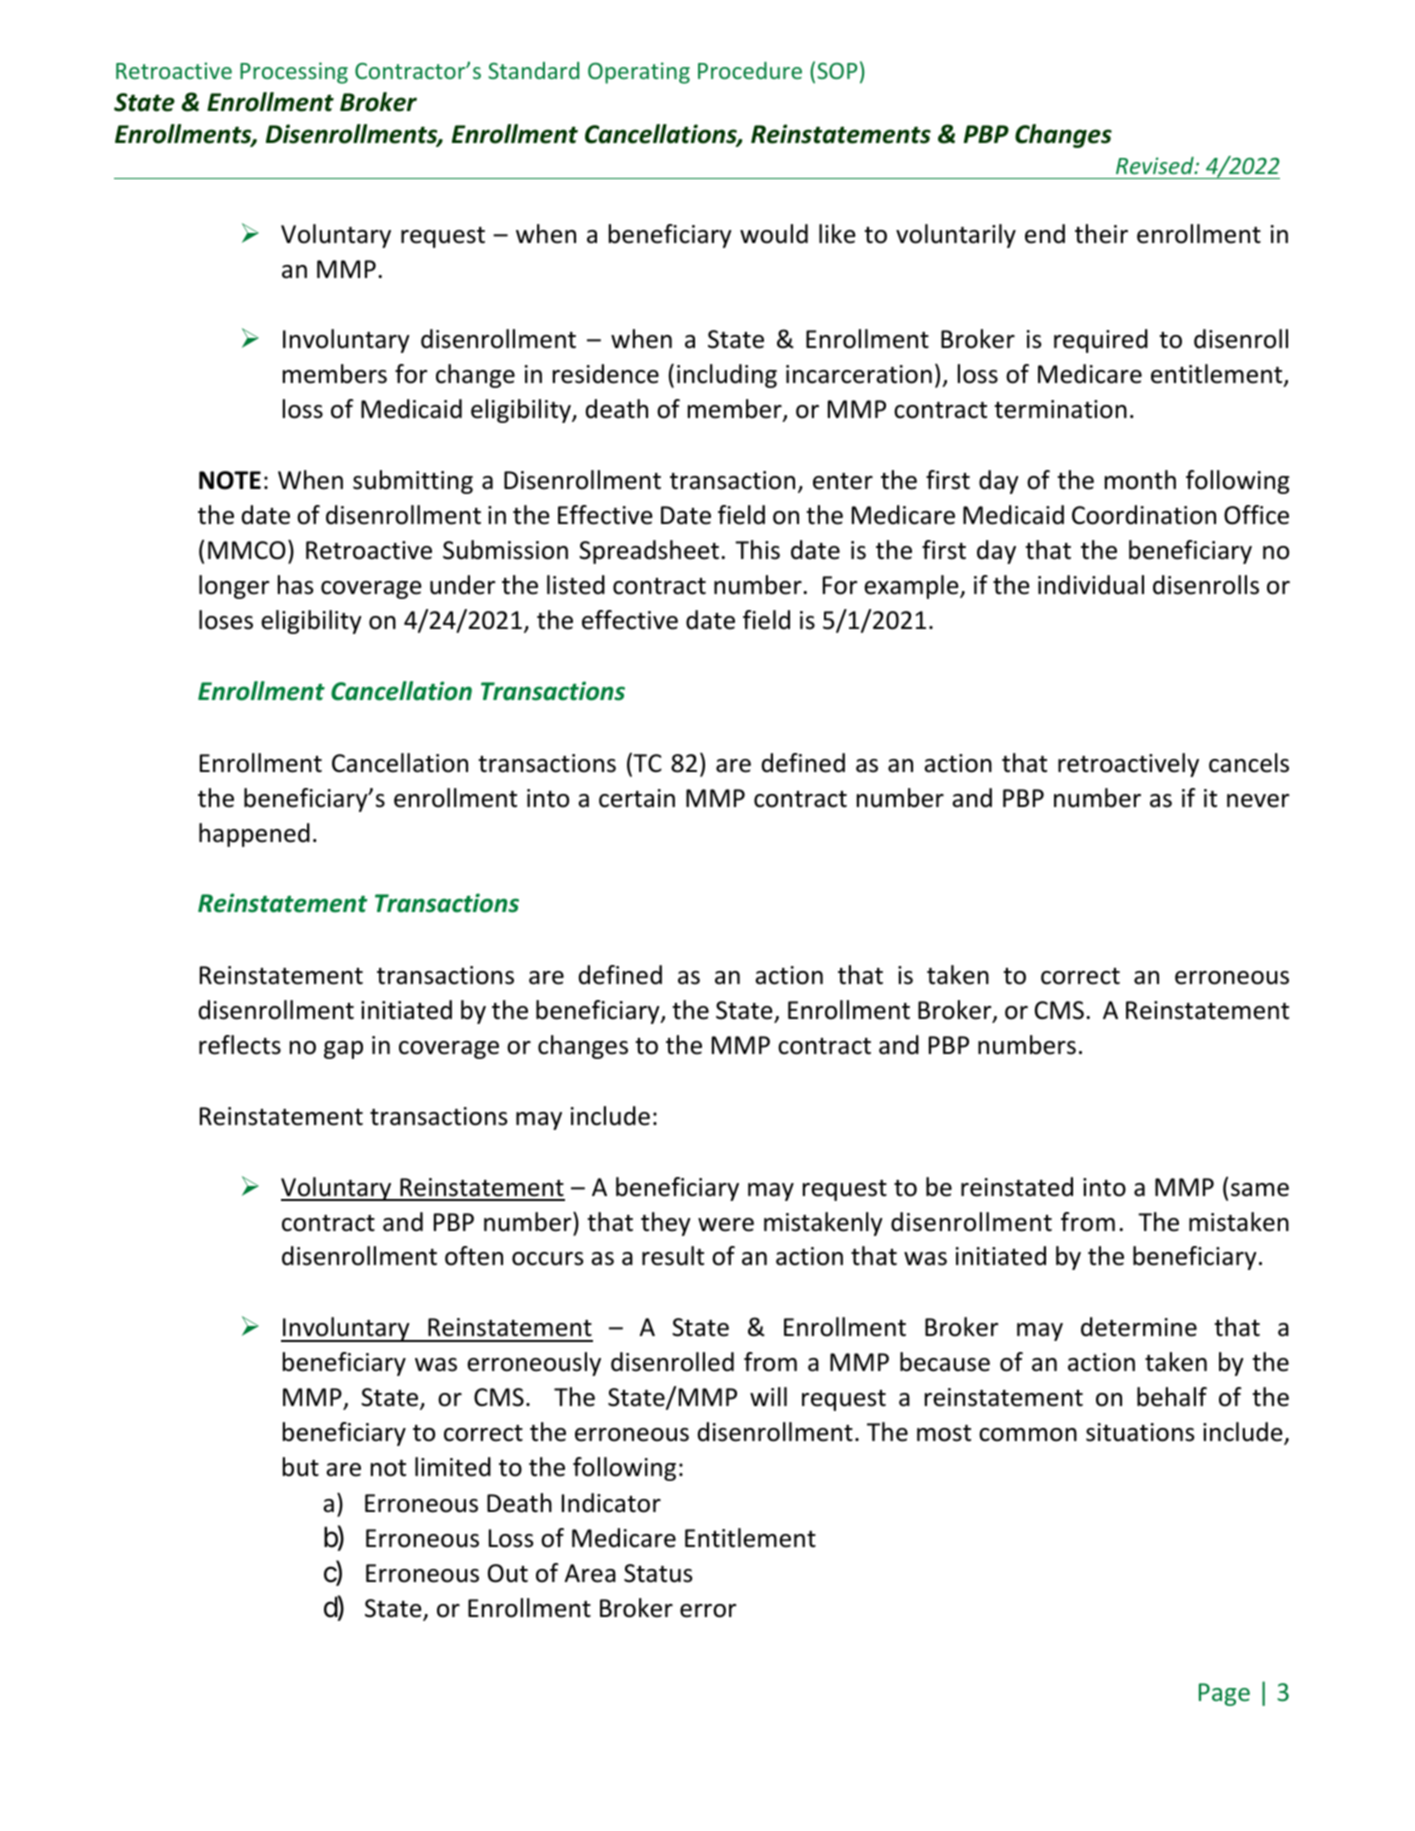 This image has height=1831, width=1415. Describe the element at coordinates (1156, 165) in the image. I see `Revised` at that location.
